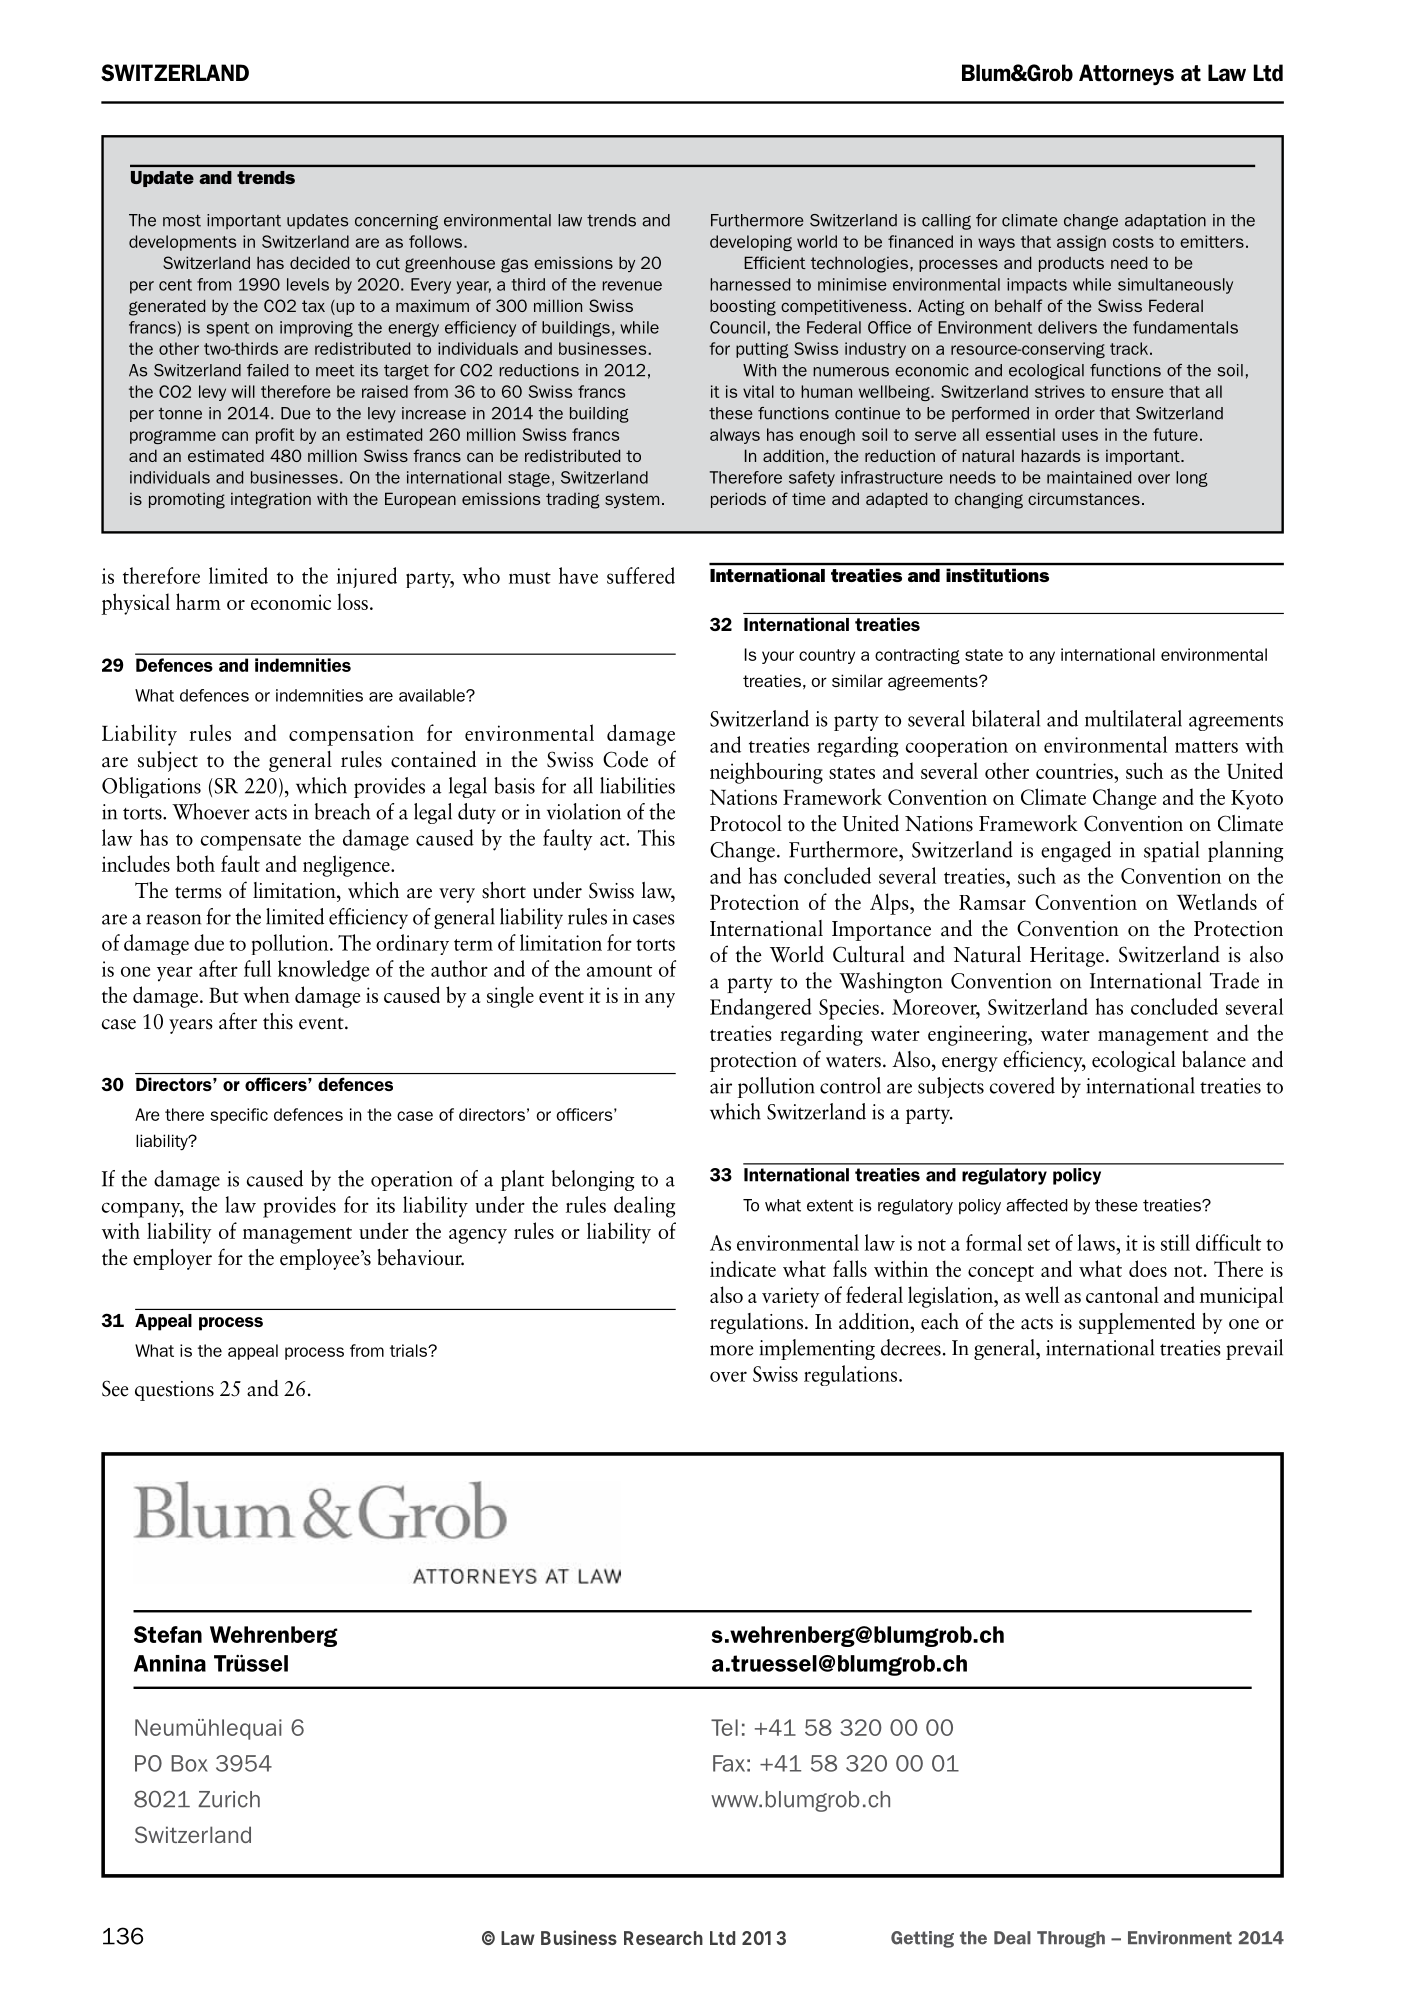 This screenshot has width=1419, height=2006. What do you see at coordinates (174, 1391) in the screenshot?
I see `questions` at bounding box center [174, 1391].
